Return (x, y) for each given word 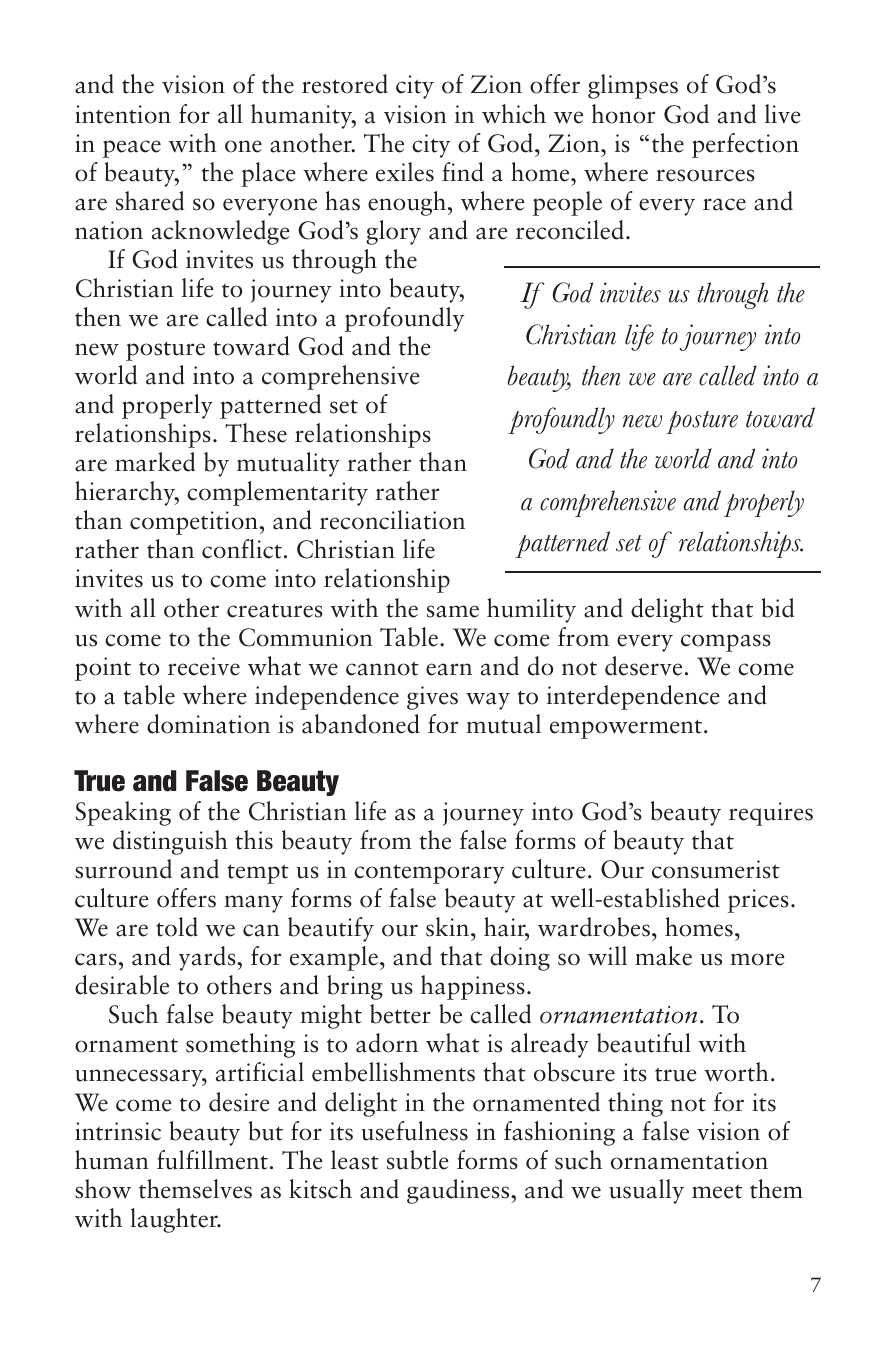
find (463, 172)
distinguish (170, 842)
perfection (745, 145)
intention (123, 114)
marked (155, 462)
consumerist (716, 869)
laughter (175, 1220)
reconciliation (392, 520)
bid (778, 608)
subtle (418, 1160)
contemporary (429, 874)
